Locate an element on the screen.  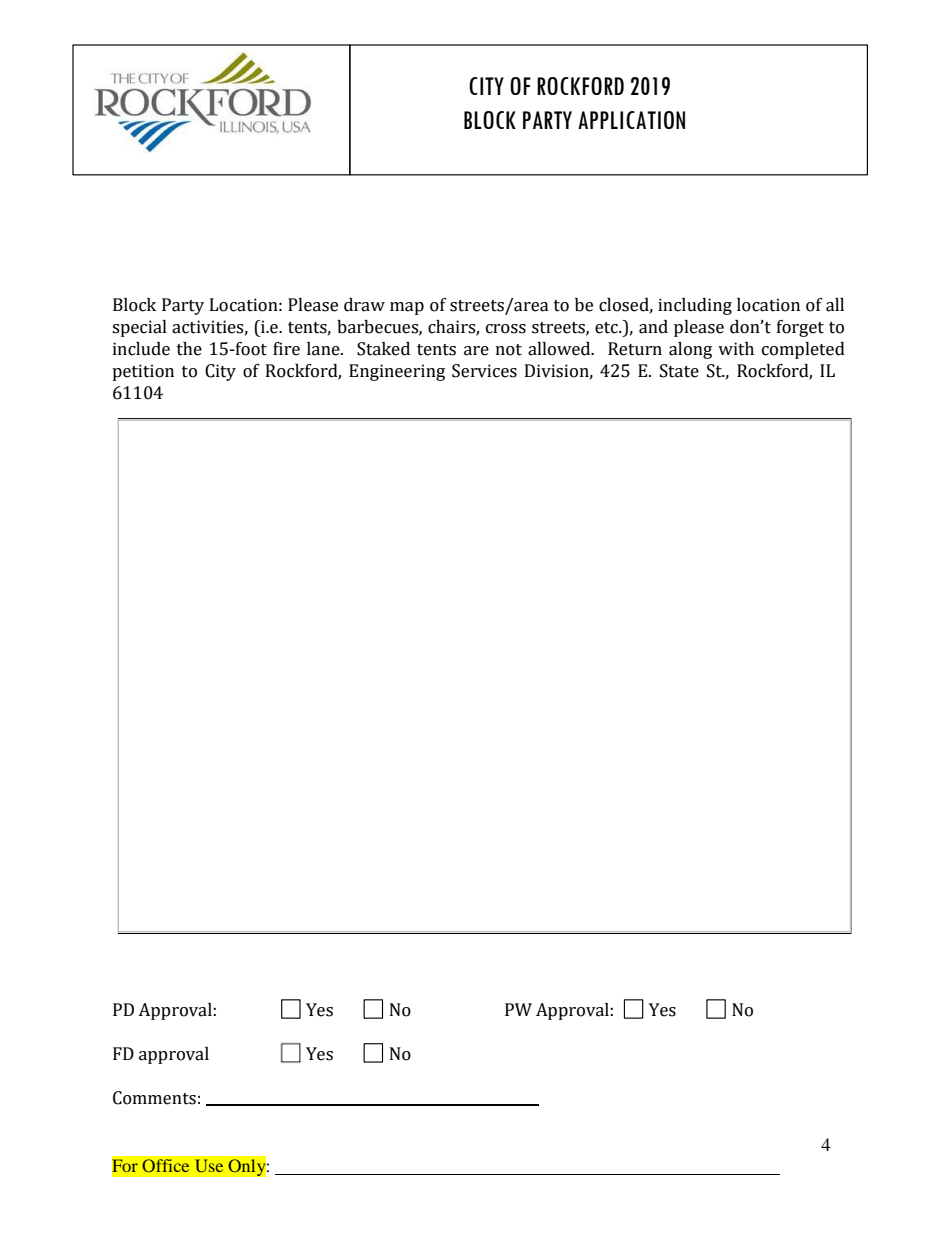
State is located at coordinates (679, 371).
